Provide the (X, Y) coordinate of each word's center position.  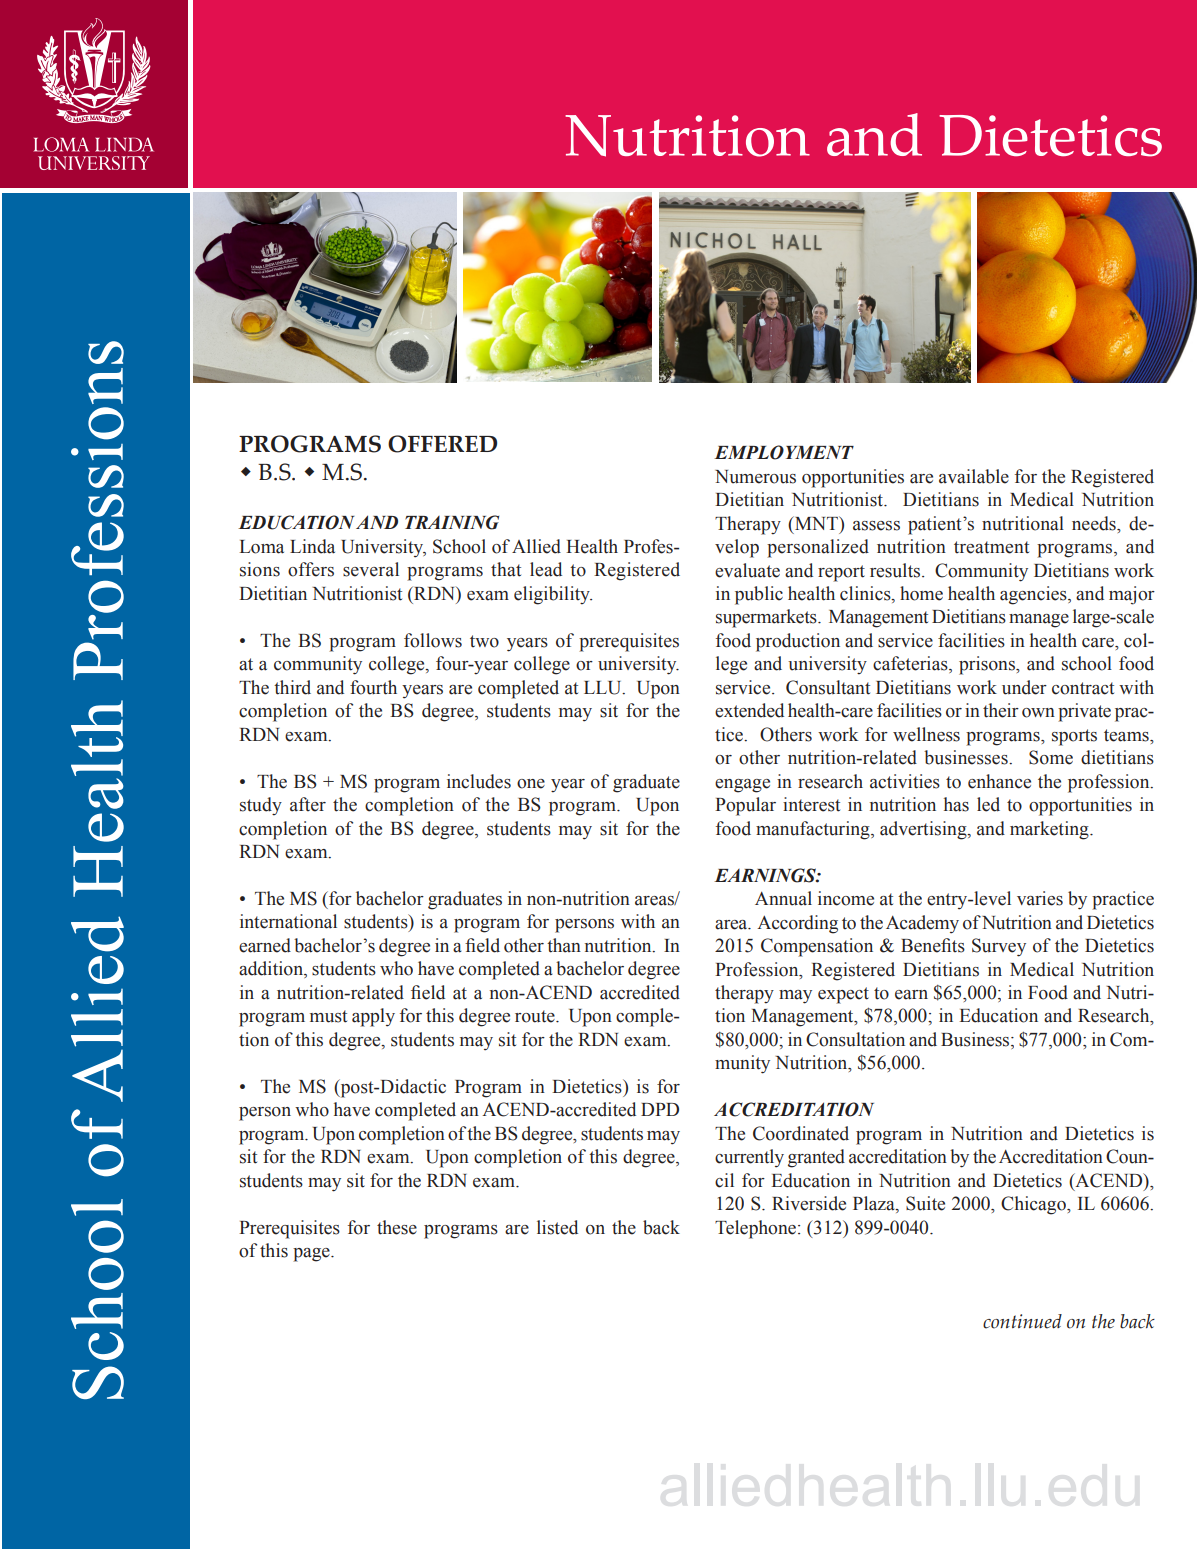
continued (1022, 1321)
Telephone (755, 1229)
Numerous (755, 477)
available (974, 476)
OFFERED (442, 444)
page (312, 1255)
